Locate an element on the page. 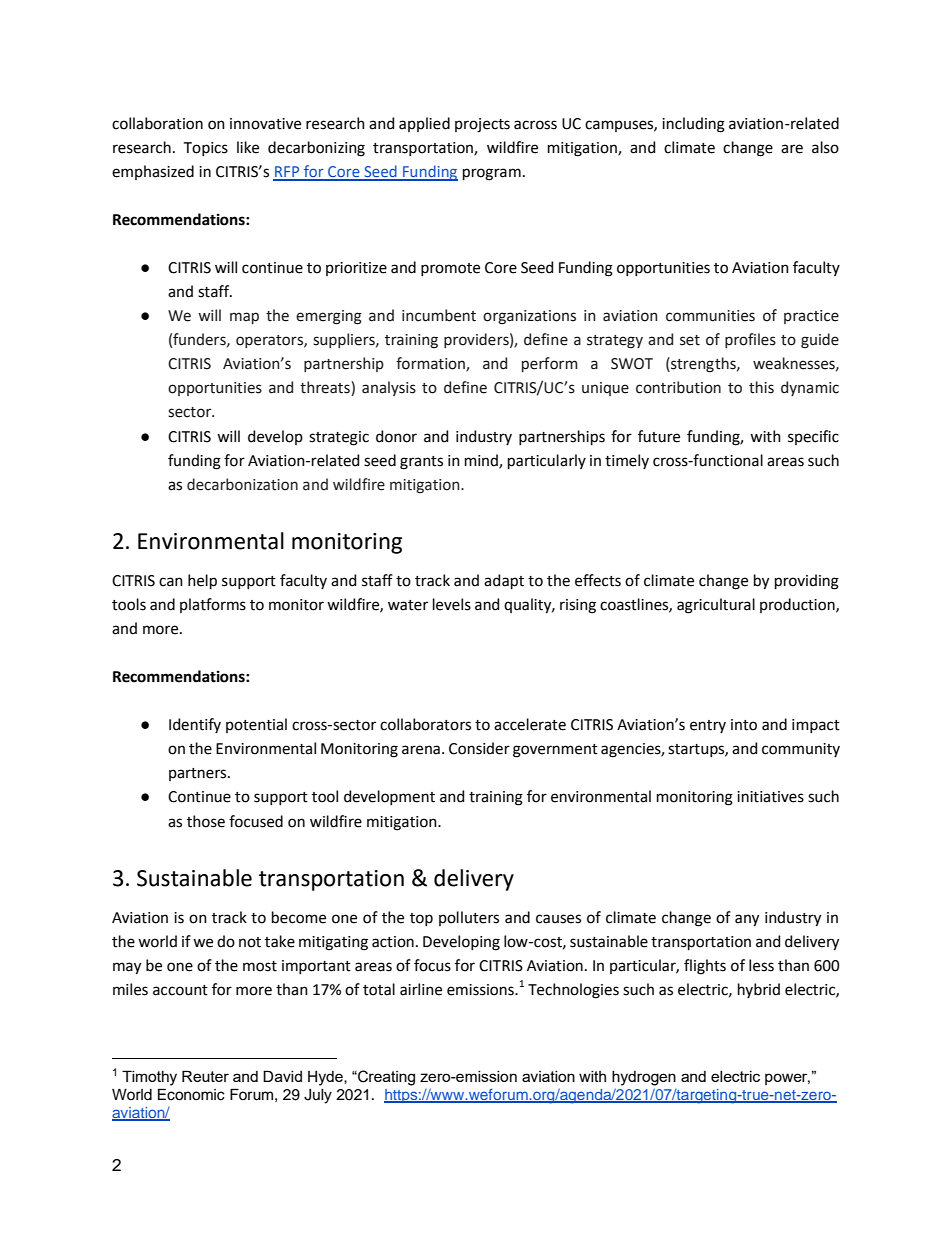 The image size is (952, 1233). this is located at coordinates (761, 387).
